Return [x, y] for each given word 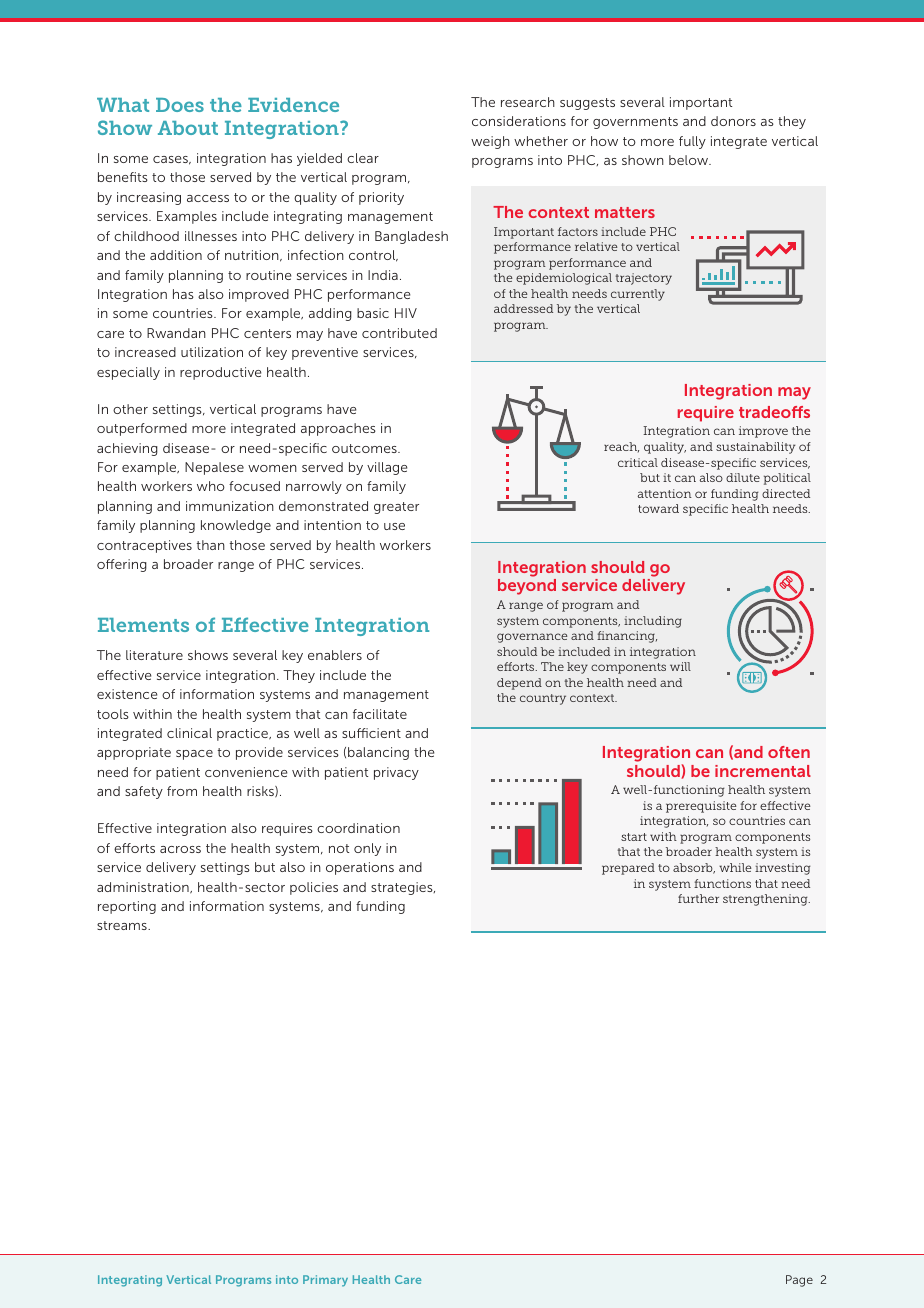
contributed [399, 333]
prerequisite [701, 807]
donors [733, 121]
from [182, 791]
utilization [212, 352]
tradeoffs [774, 412]
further [698, 898]
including [653, 622]
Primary [325, 1281]
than [211, 545]
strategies [403, 888]
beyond [527, 587]
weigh [490, 142]
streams [123, 925]
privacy [396, 773]
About [188, 128]
